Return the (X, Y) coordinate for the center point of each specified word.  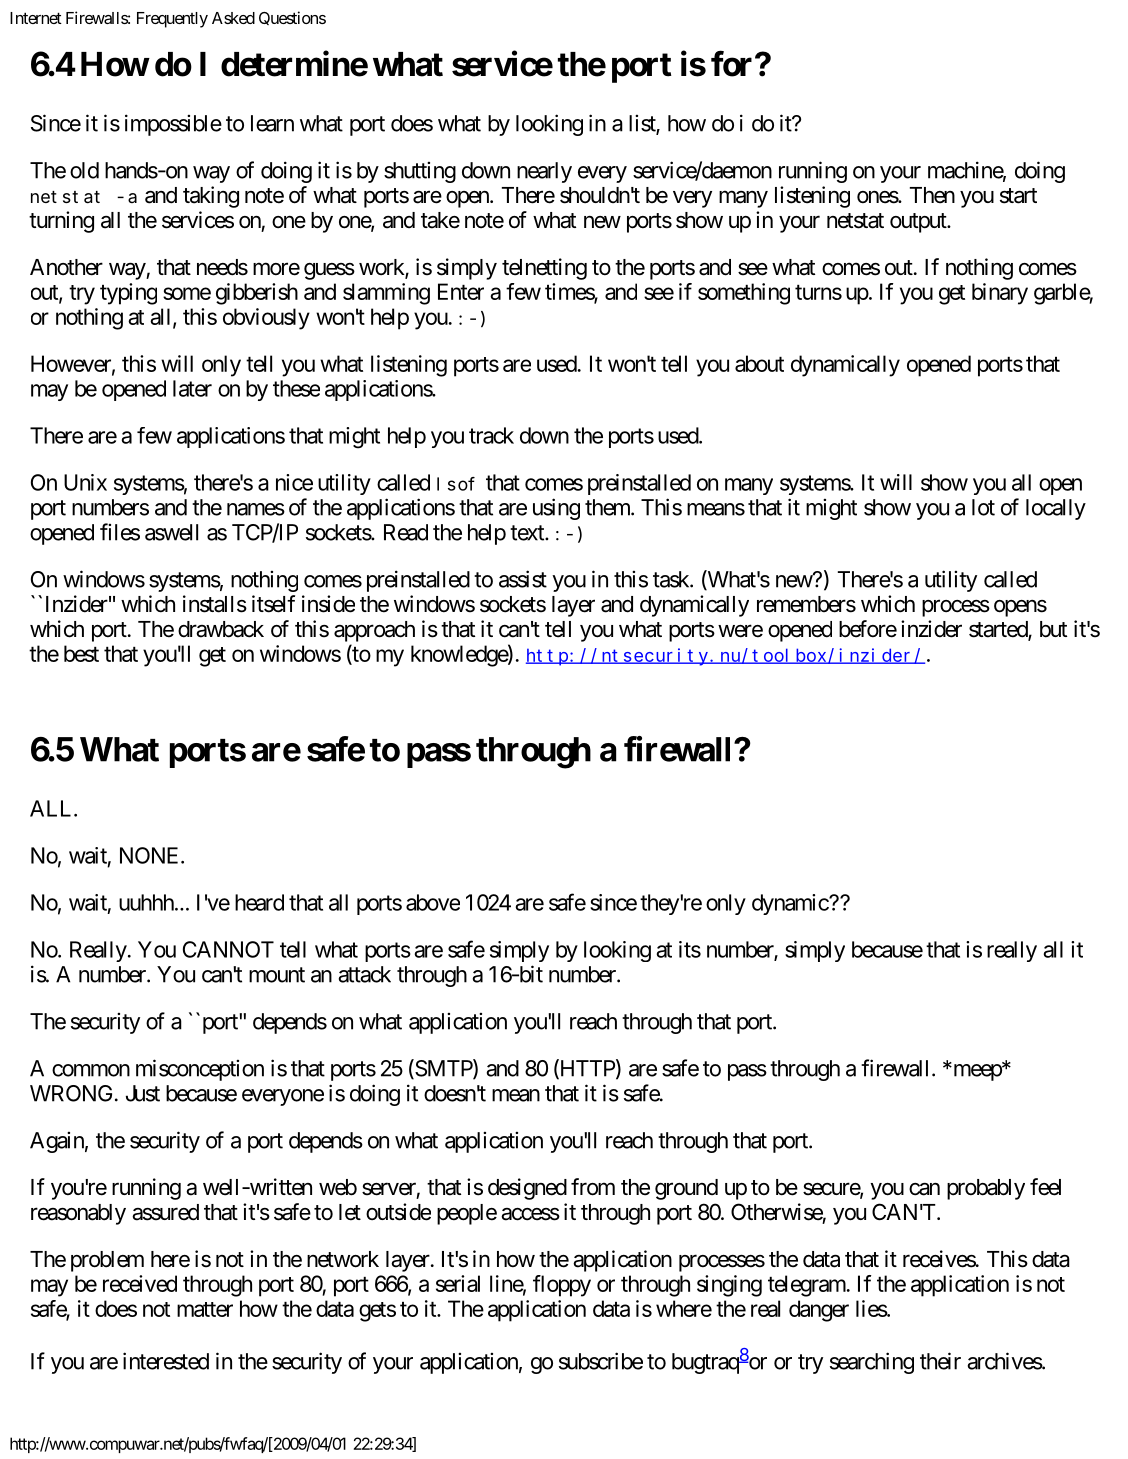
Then (932, 195)
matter (205, 1309)
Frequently (172, 20)
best (81, 653)
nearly (544, 172)
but (1053, 629)
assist (523, 579)
